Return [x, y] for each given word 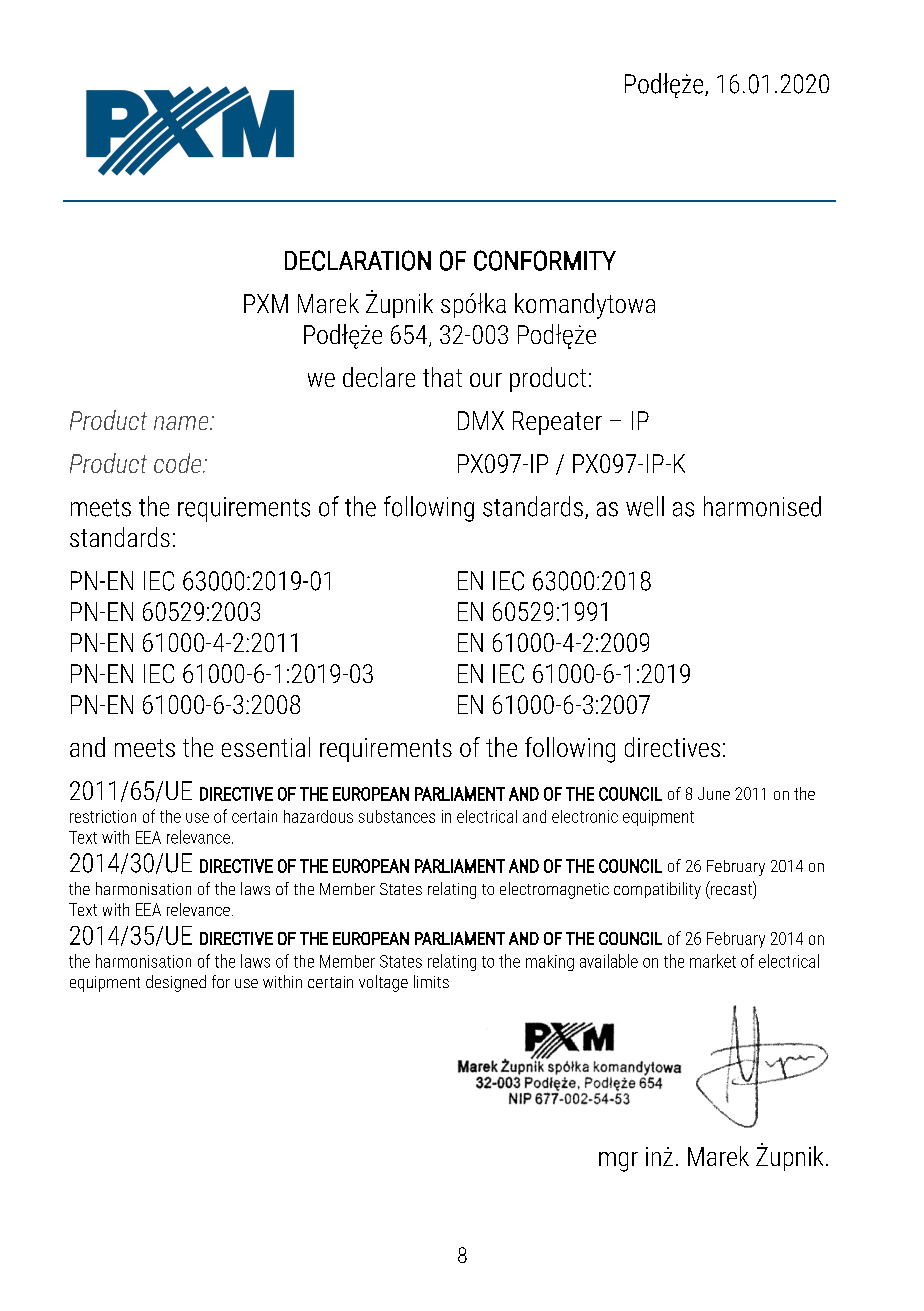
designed [176, 983]
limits [431, 981]
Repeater [557, 423]
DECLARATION [358, 260]
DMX [481, 420]
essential [266, 747]
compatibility [657, 890]
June [714, 793]
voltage [383, 983]
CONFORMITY [545, 260]
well [645, 506]
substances [397, 816]
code [179, 463]
